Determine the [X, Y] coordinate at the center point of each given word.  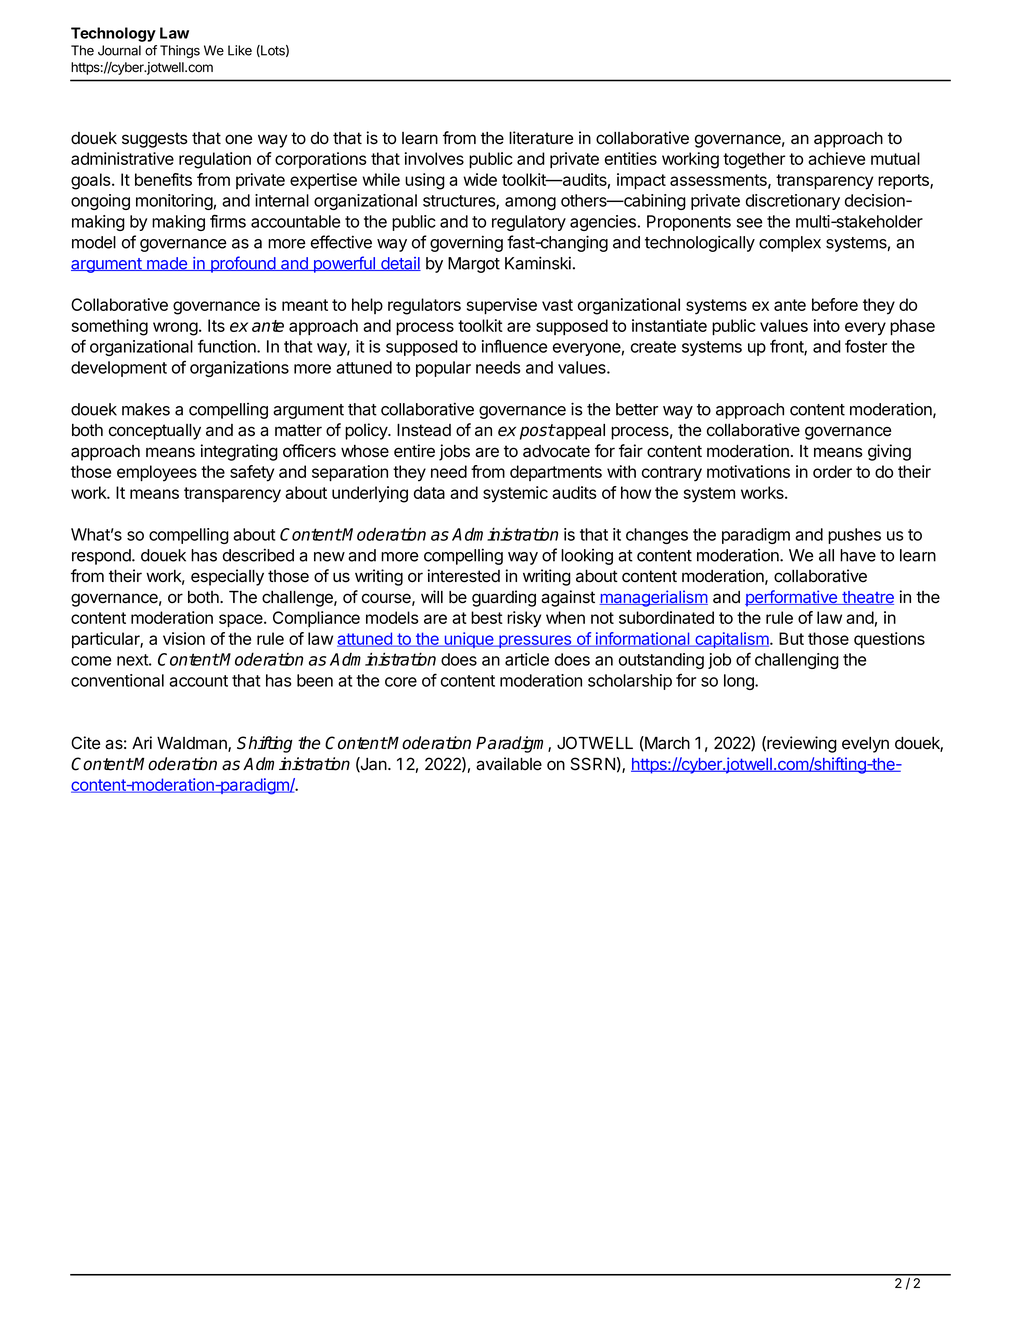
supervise [502, 306]
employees [157, 473]
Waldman [193, 744]
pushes [854, 536]
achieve [836, 158]
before [835, 304]
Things [180, 51]
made [167, 264]
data [429, 492]
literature [541, 138]
